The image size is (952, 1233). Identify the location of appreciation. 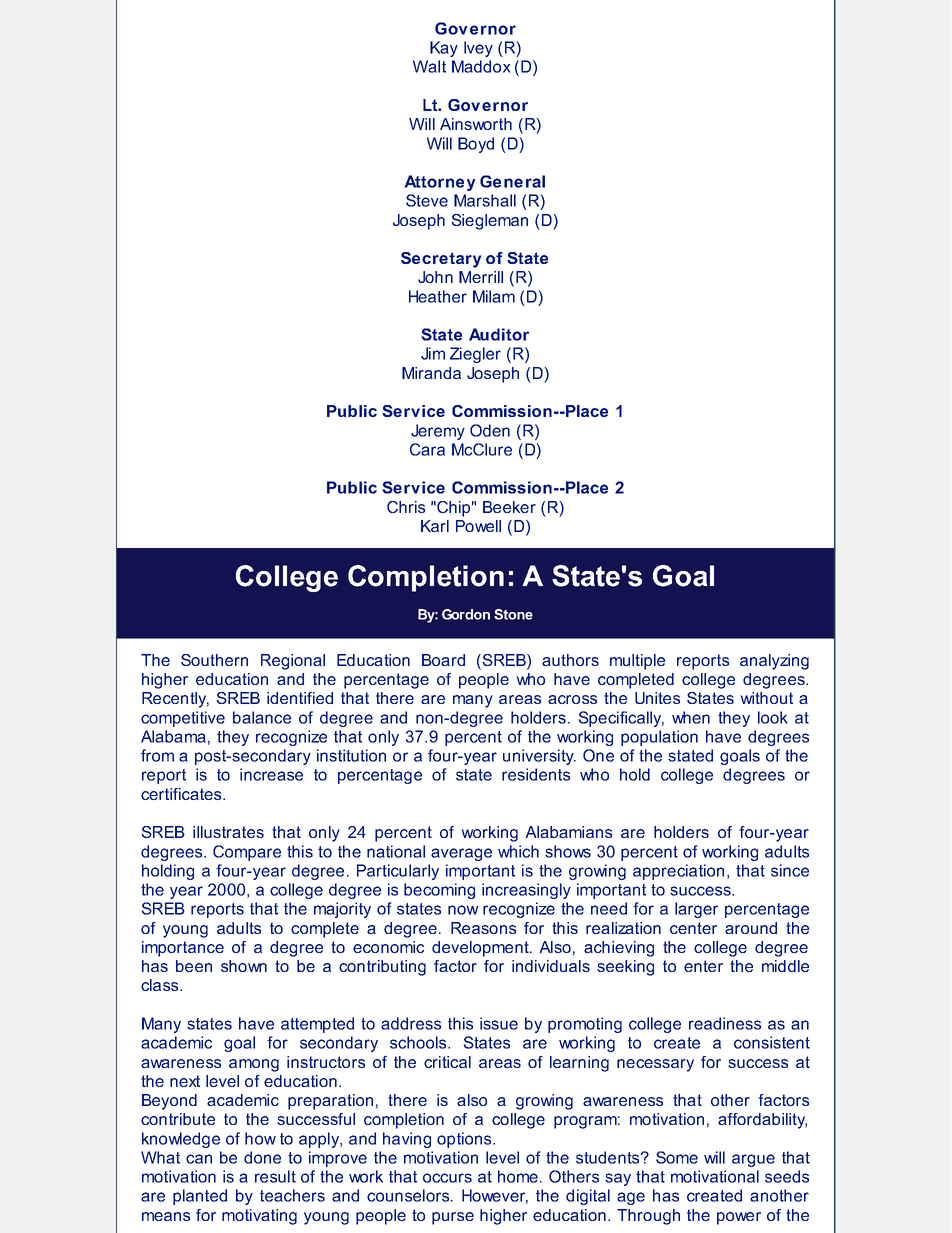
(678, 872).
